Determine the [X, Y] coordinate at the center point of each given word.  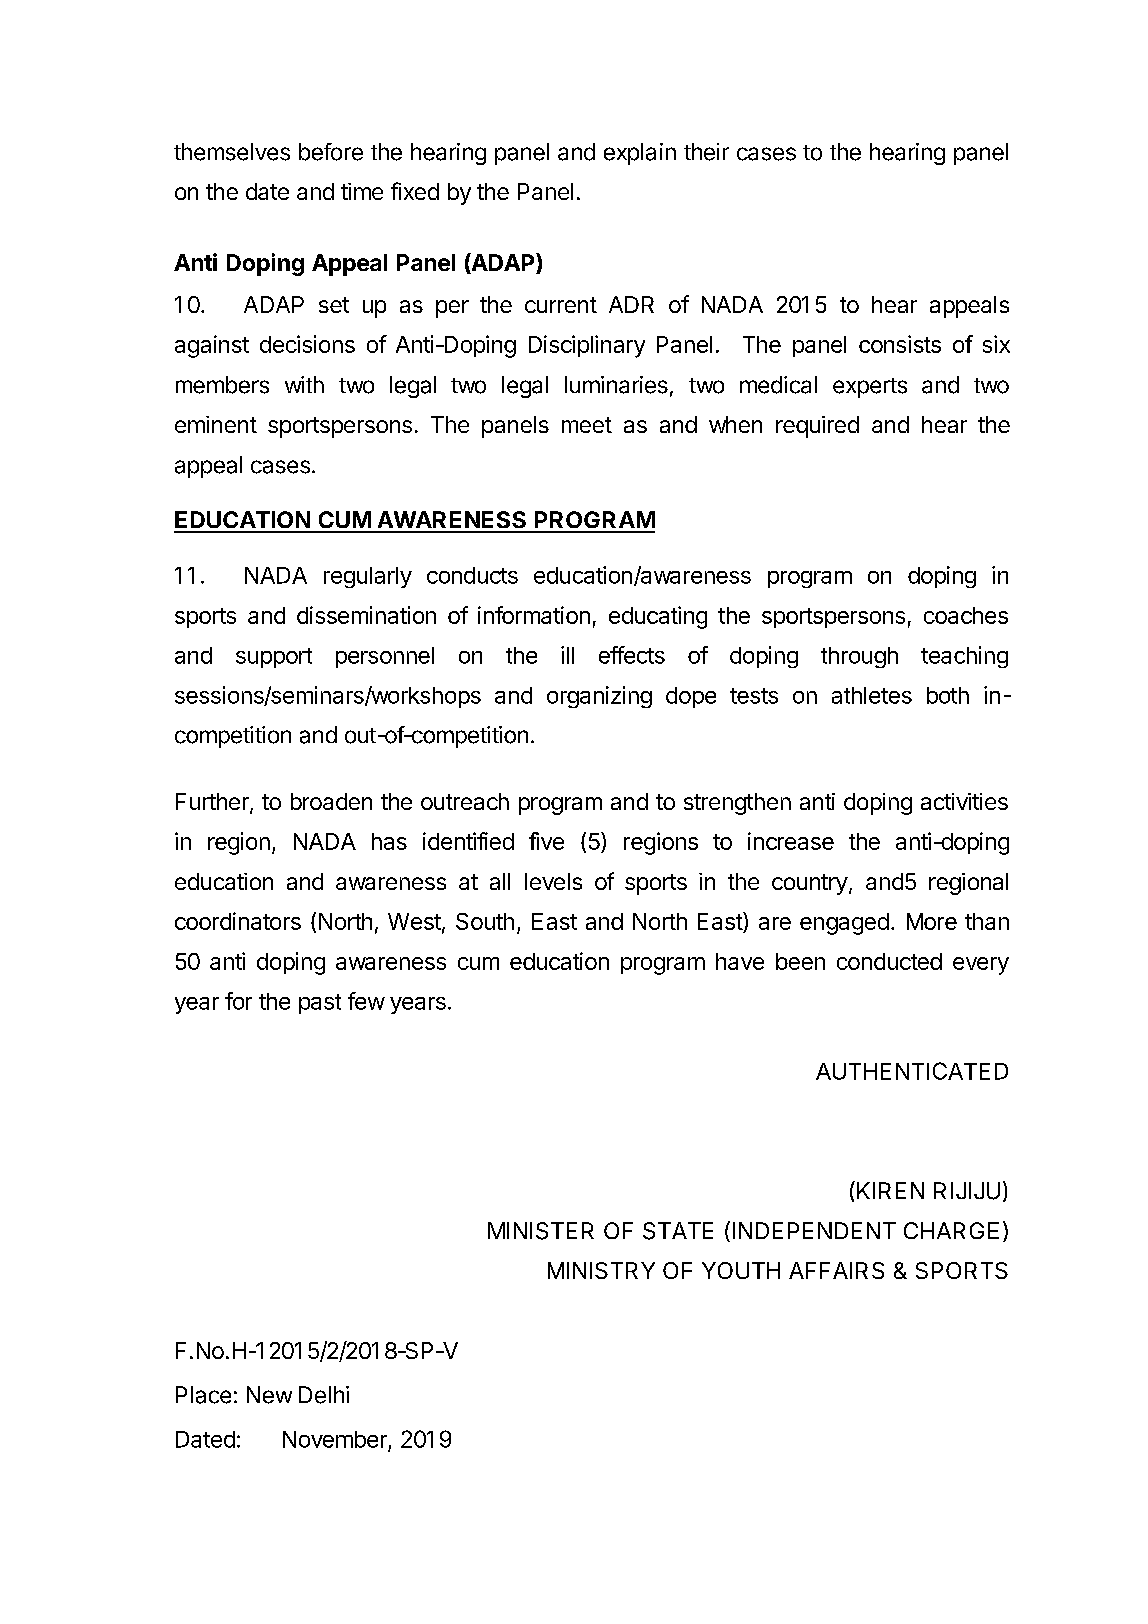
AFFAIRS [836, 1270]
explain [640, 154]
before [331, 152]
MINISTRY [601, 1270]
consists [900, 344]
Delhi [324, 1395]
